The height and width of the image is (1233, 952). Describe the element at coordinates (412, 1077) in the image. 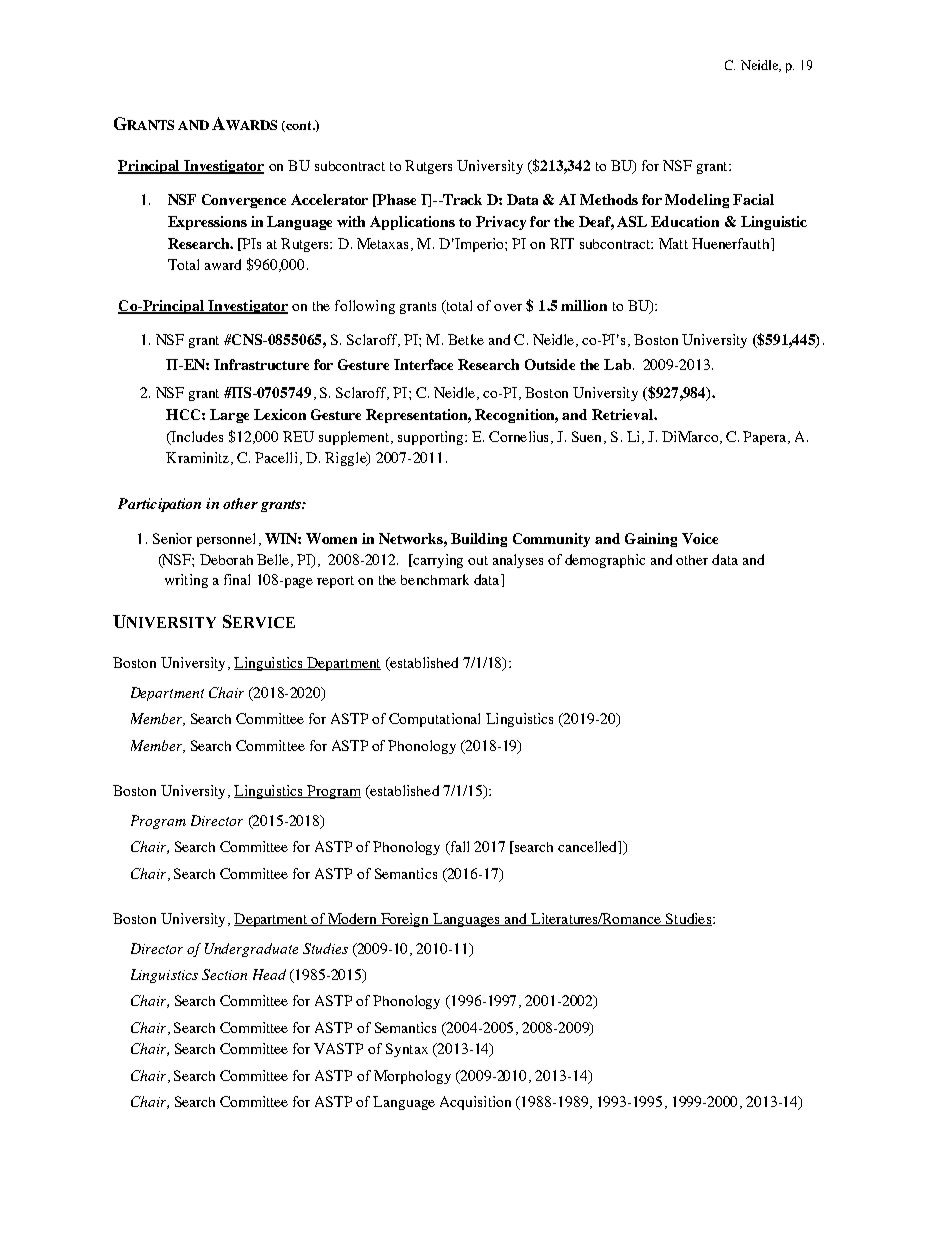

I see `Morphology` at that location.
